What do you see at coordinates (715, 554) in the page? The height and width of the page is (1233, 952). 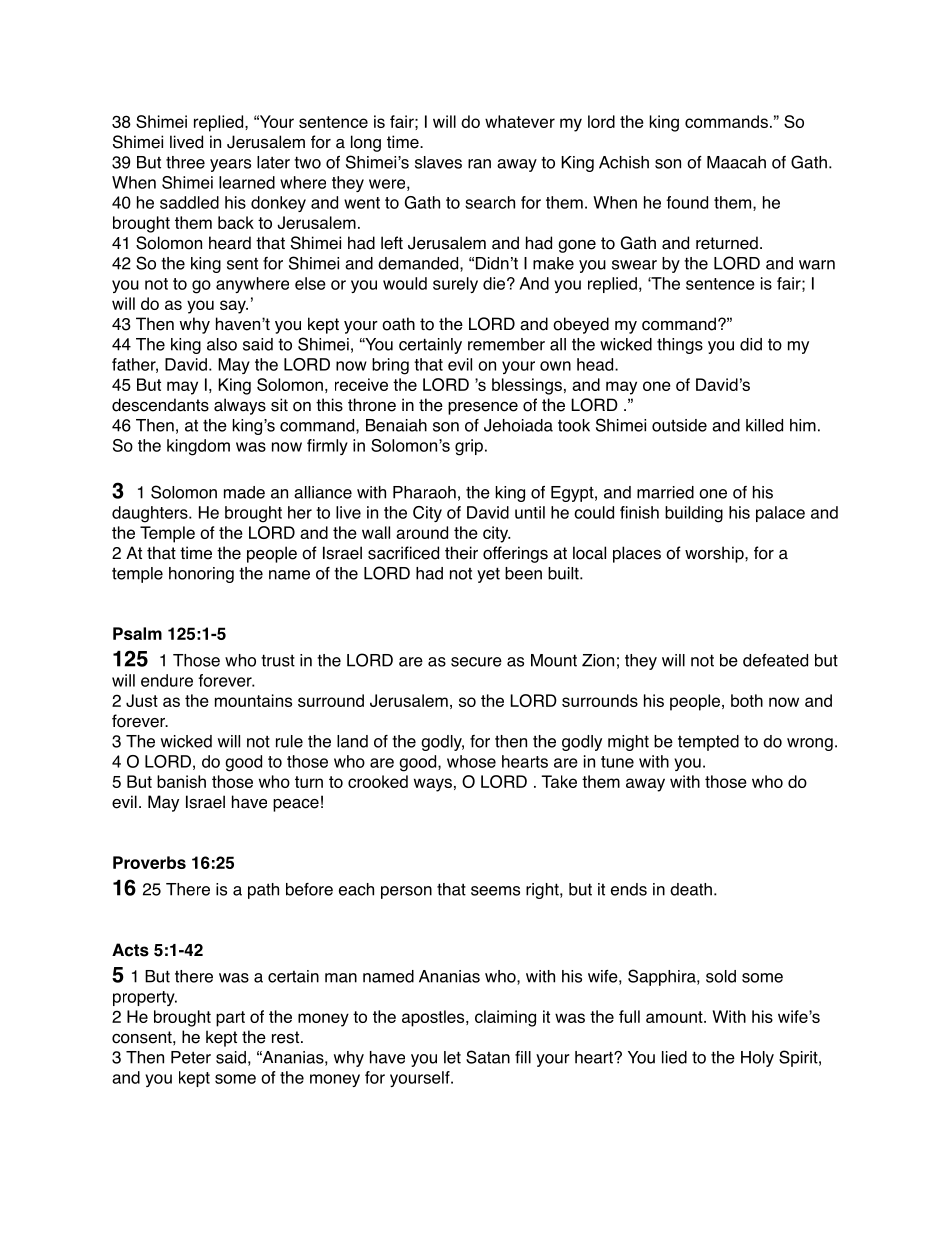 I see `worship` at bounding box center [715, 554].
